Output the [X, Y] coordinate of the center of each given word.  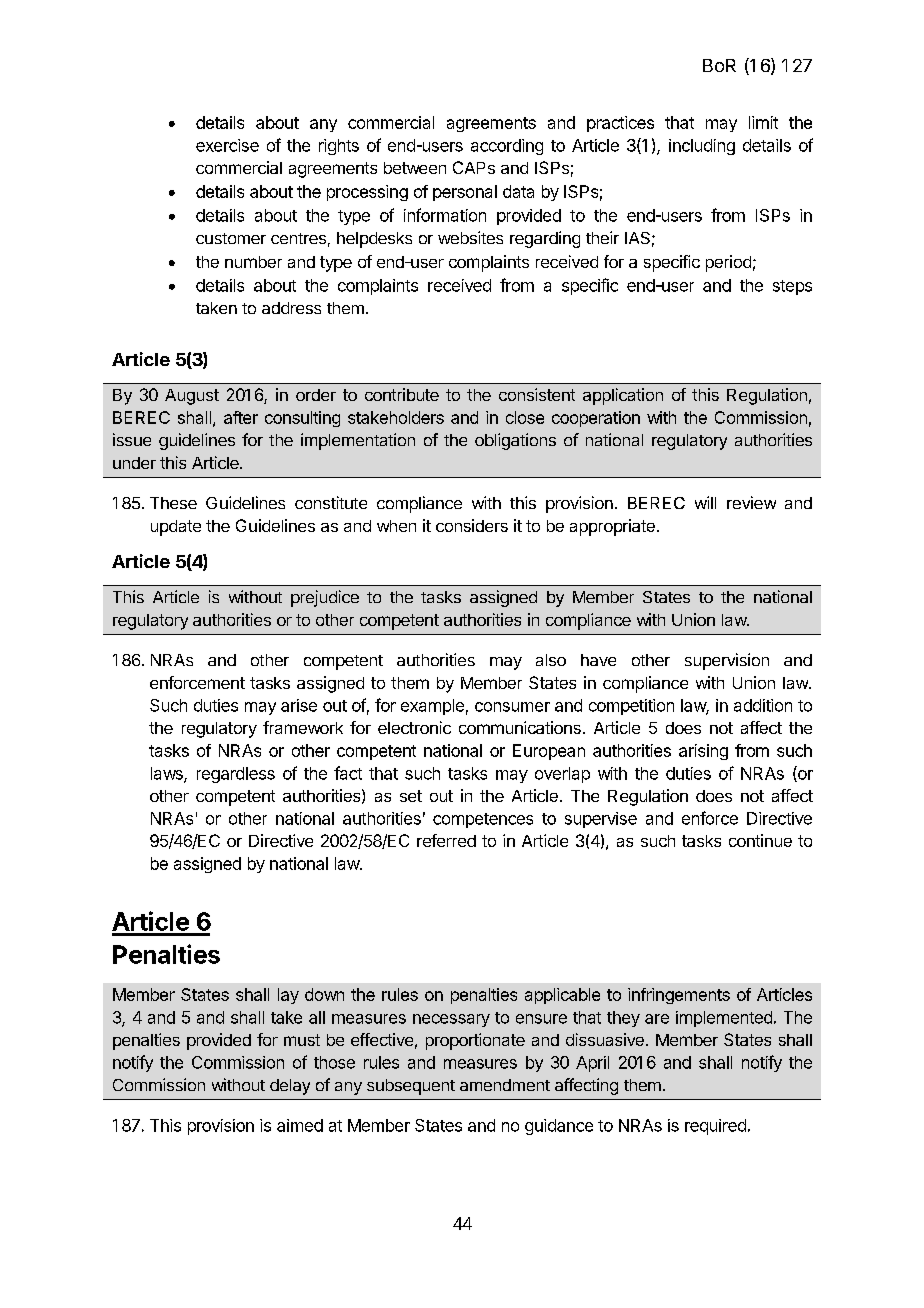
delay [290, 1087]
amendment [505, 1085]
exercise [227, 145]
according [507, 147]
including [702, 147]
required [715, 1127]
